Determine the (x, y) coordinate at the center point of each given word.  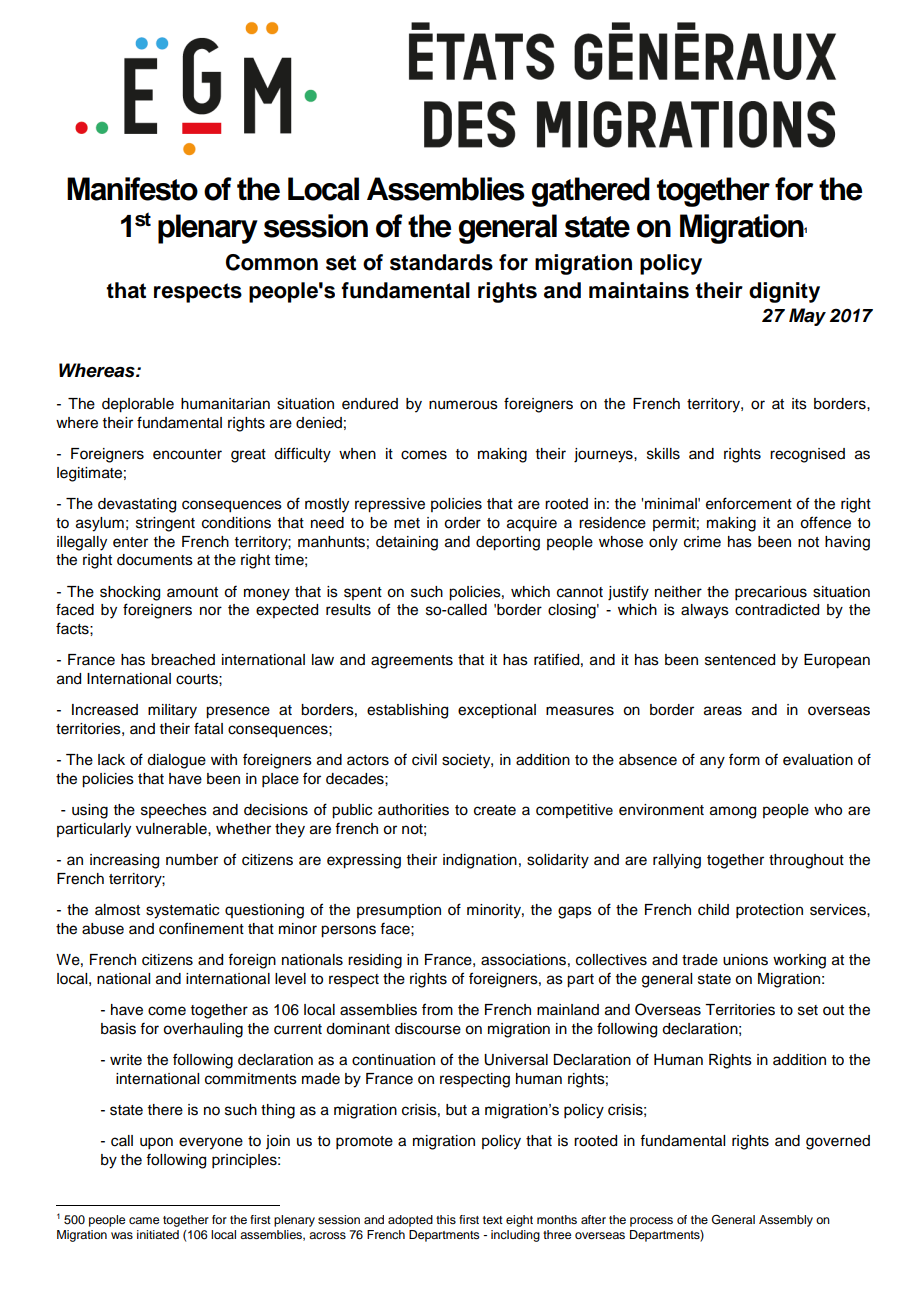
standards (441, 262)
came (144, 1220)
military (172, 711)
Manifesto (132, 189)
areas (723, 711)
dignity (784, 292)
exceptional (497, 711)
